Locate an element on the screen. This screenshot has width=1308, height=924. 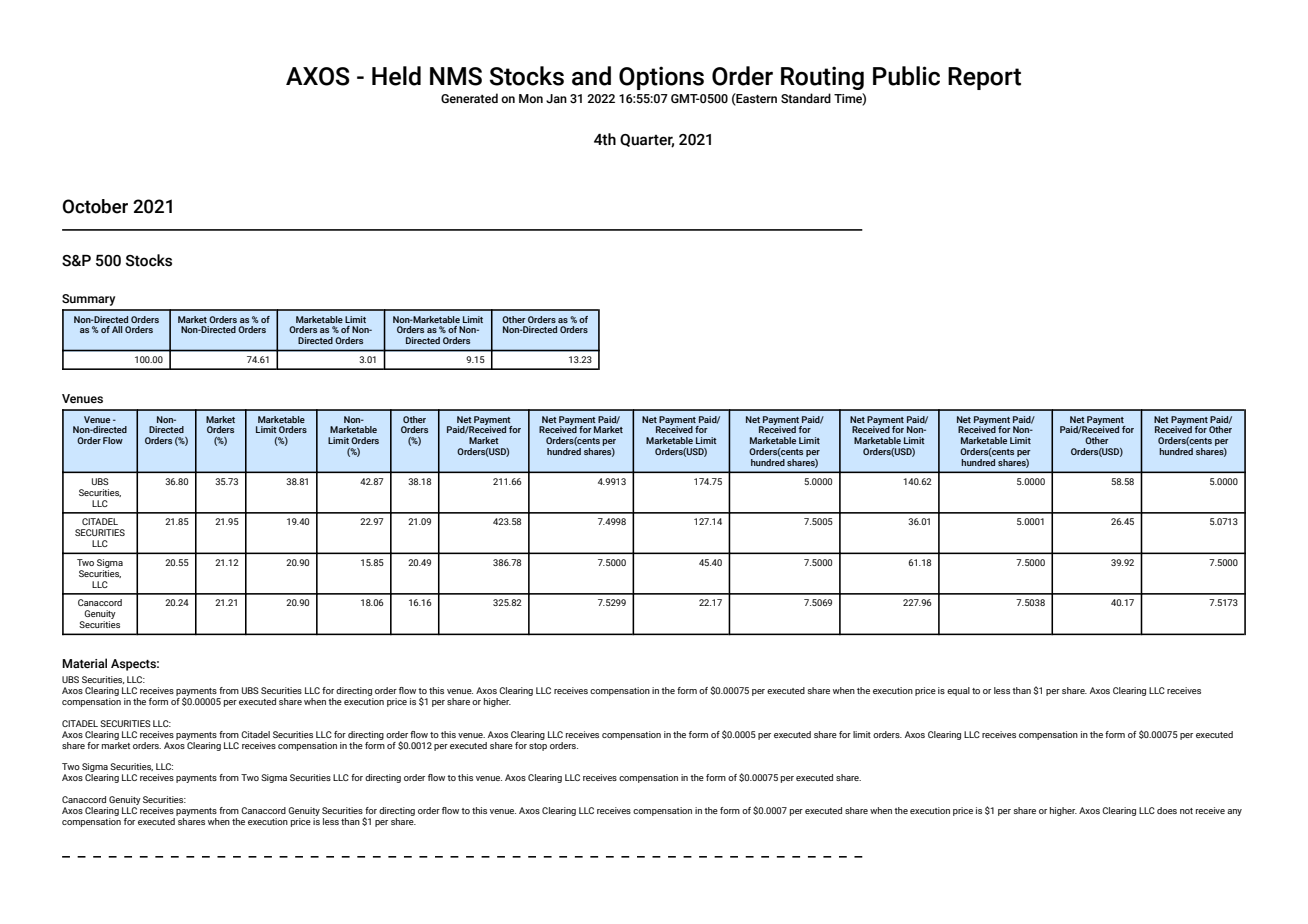
Report is located at coordinates (984, 78).
